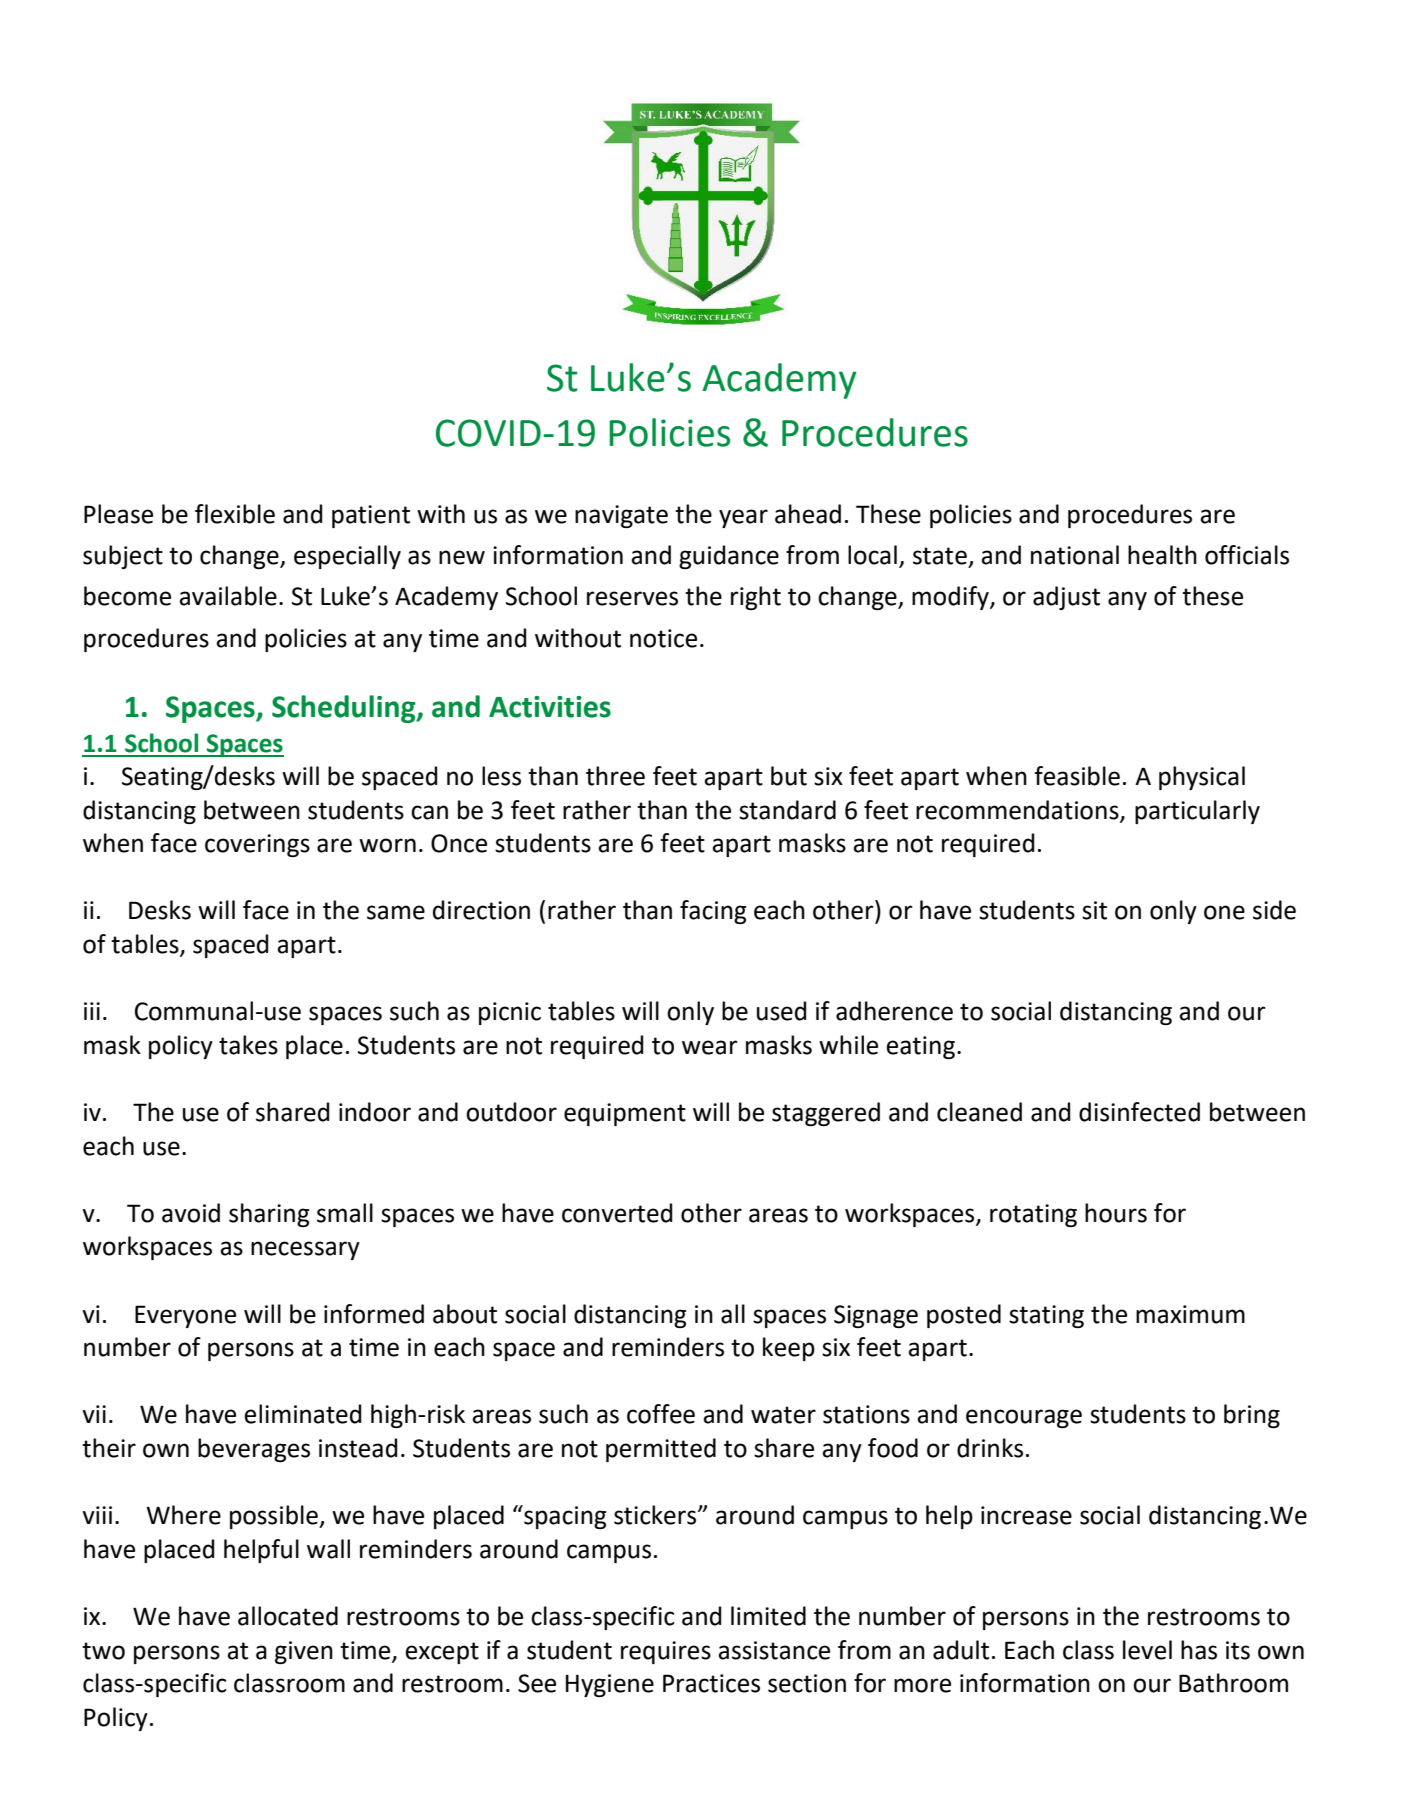 This screenshot has height=1816, width=1403. I want to click on health, so click(1162, 555).
